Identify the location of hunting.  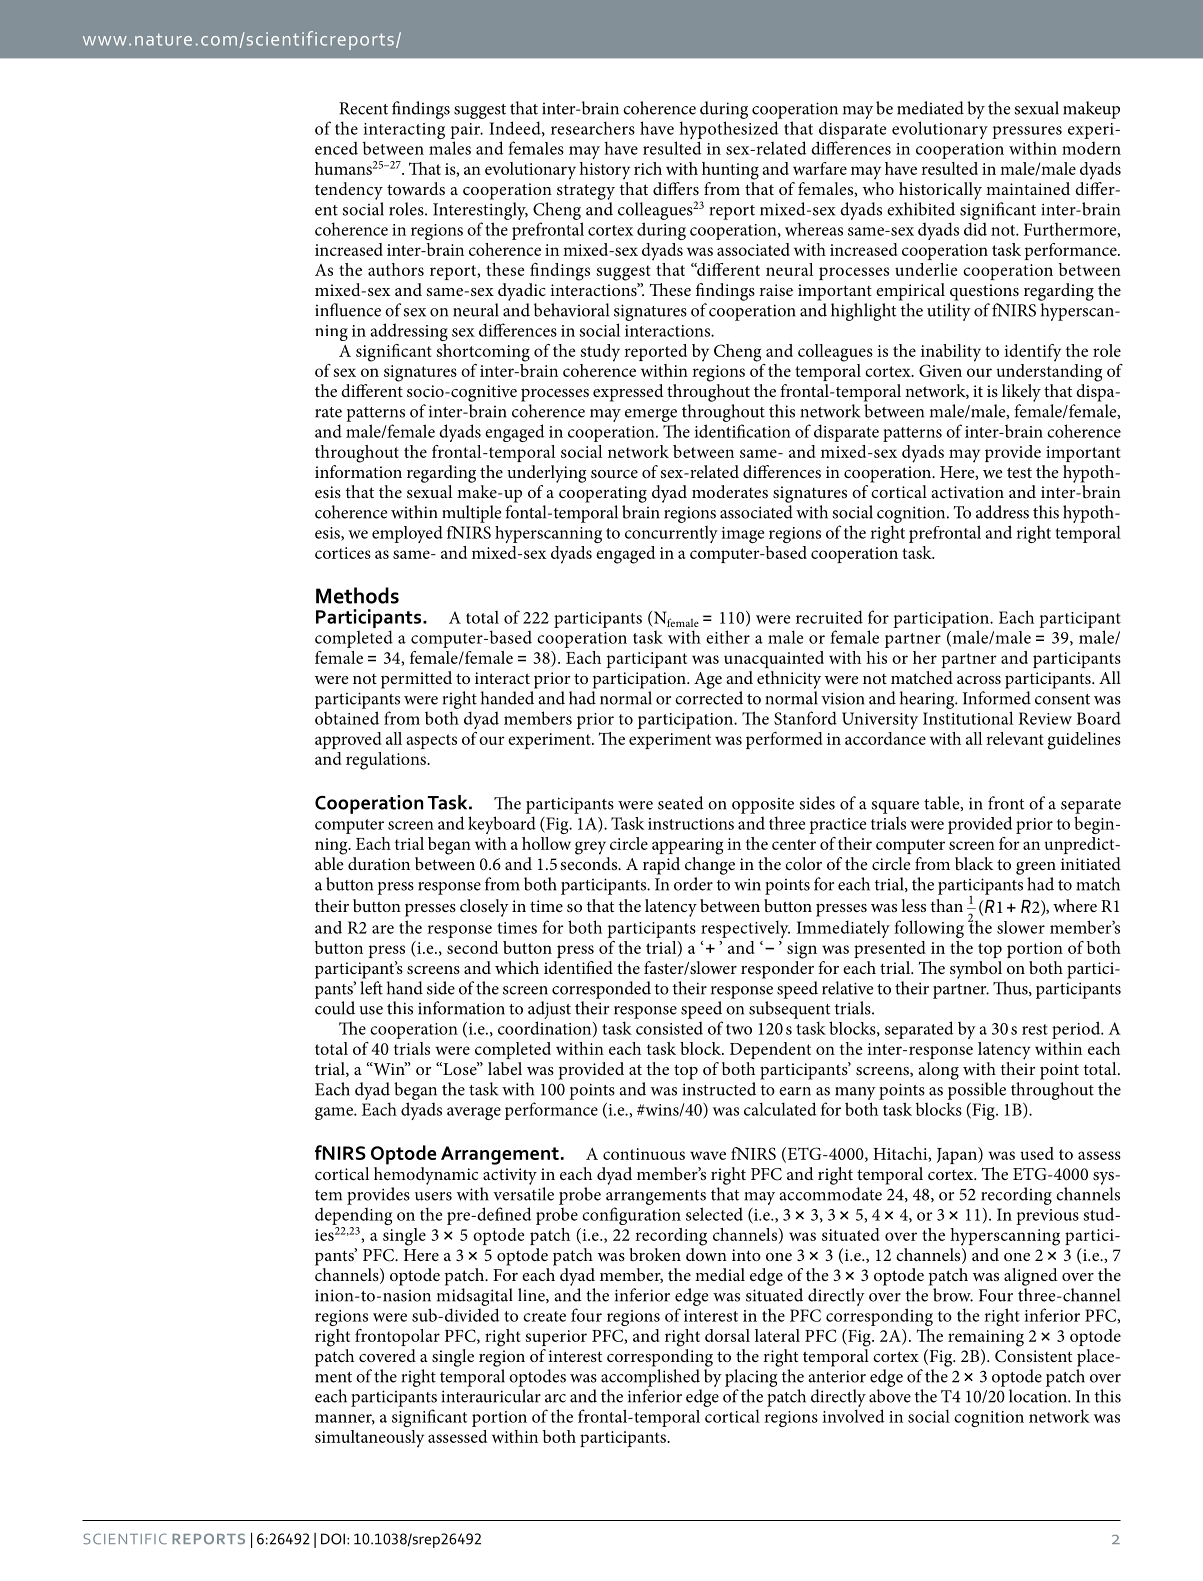
(730, 171).
